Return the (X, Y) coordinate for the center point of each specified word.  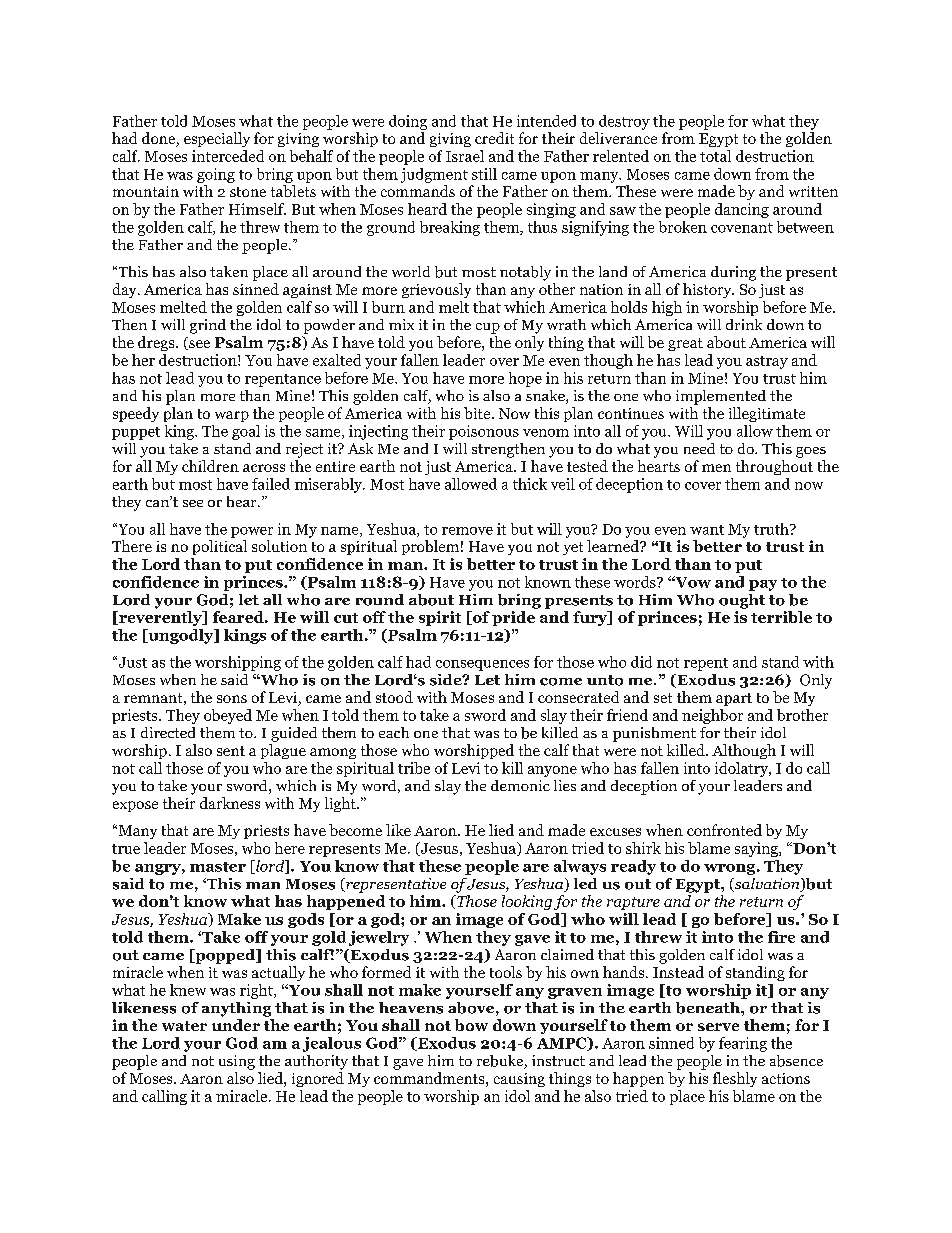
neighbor (712, 716)
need (699, 448)
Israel (465, 156)
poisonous (484, 432)
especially (217, 139)
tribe (414, 768)
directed (168, 732)
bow (471, 1025)
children (210, 466)
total (715, 156)
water (184, 1026)
